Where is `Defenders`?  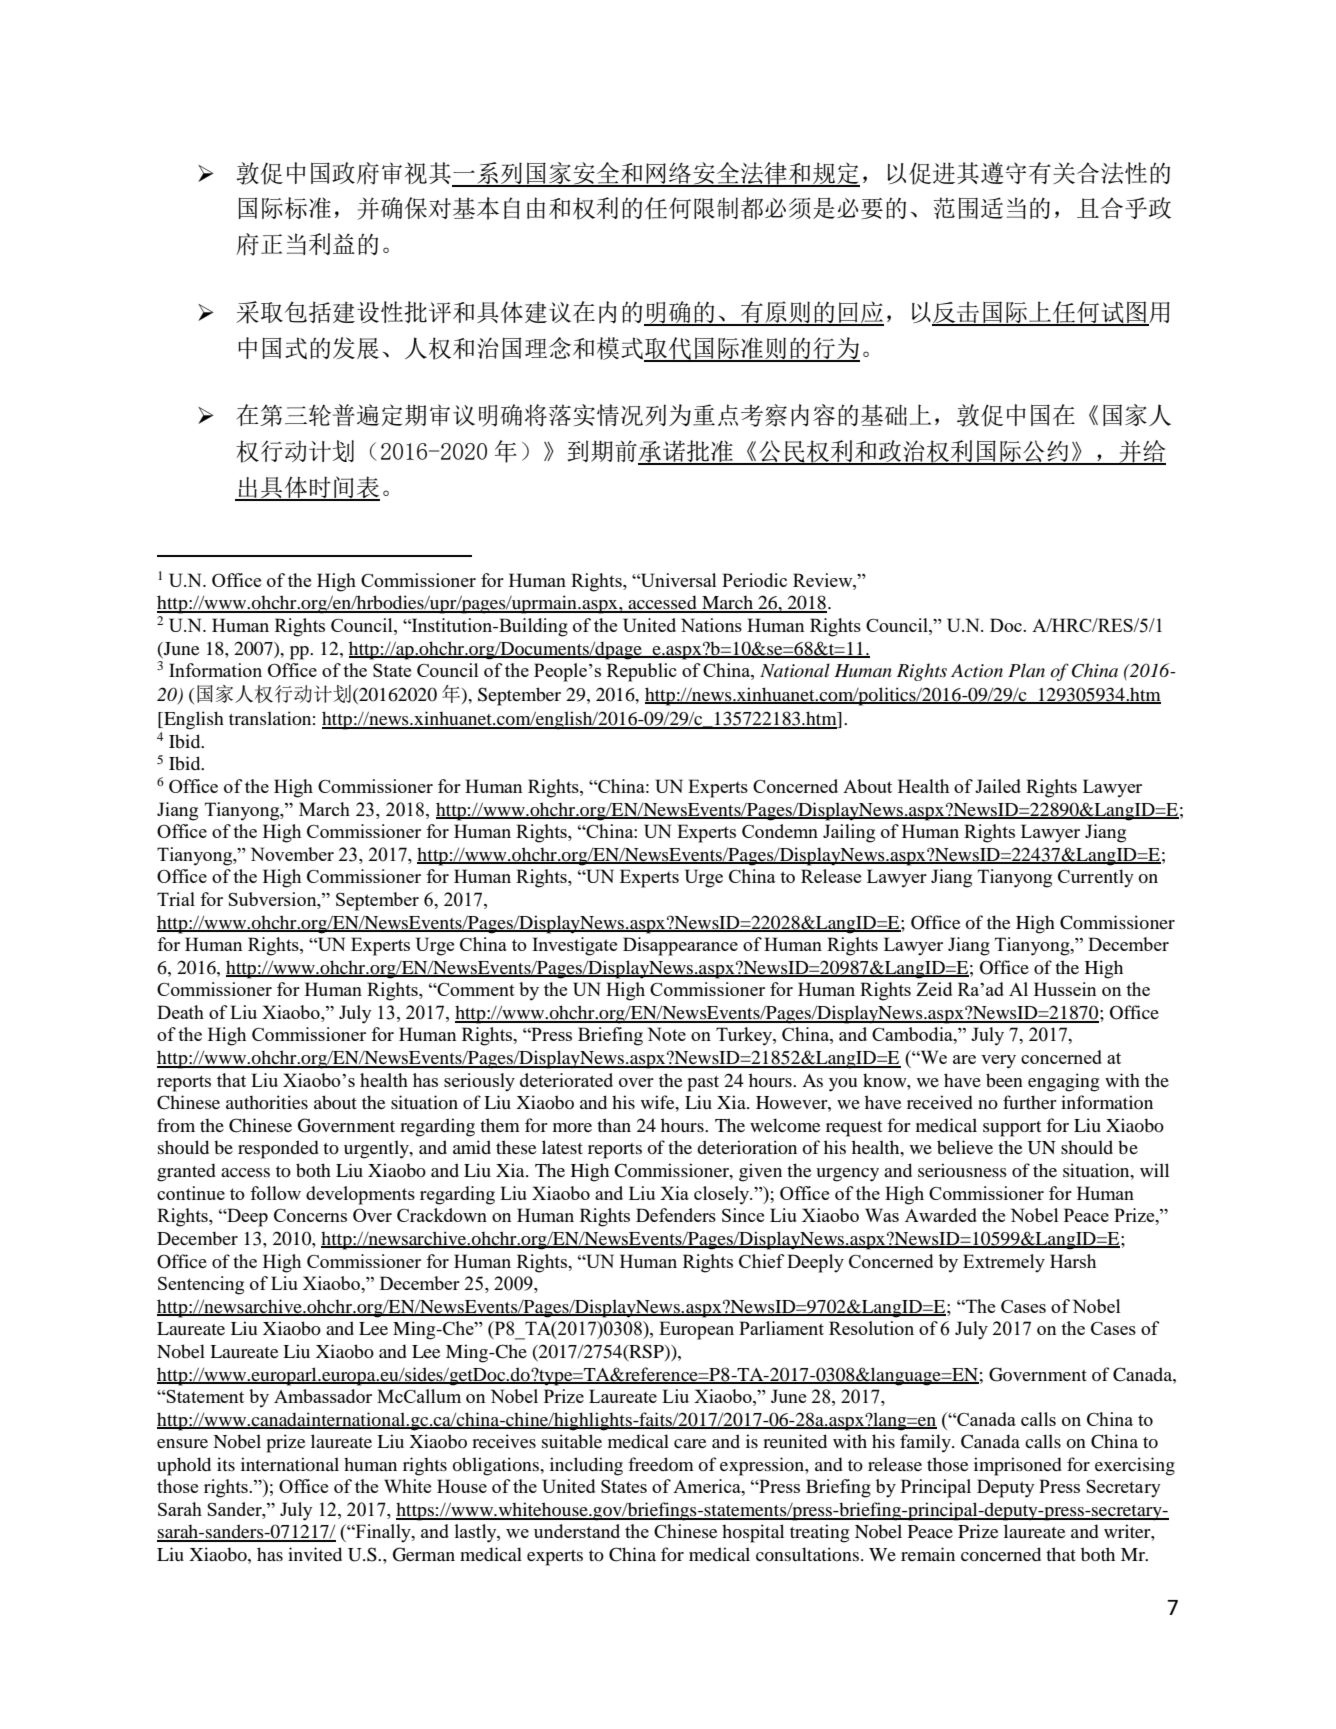 Defenders is located at coordinates (676, 1215).
